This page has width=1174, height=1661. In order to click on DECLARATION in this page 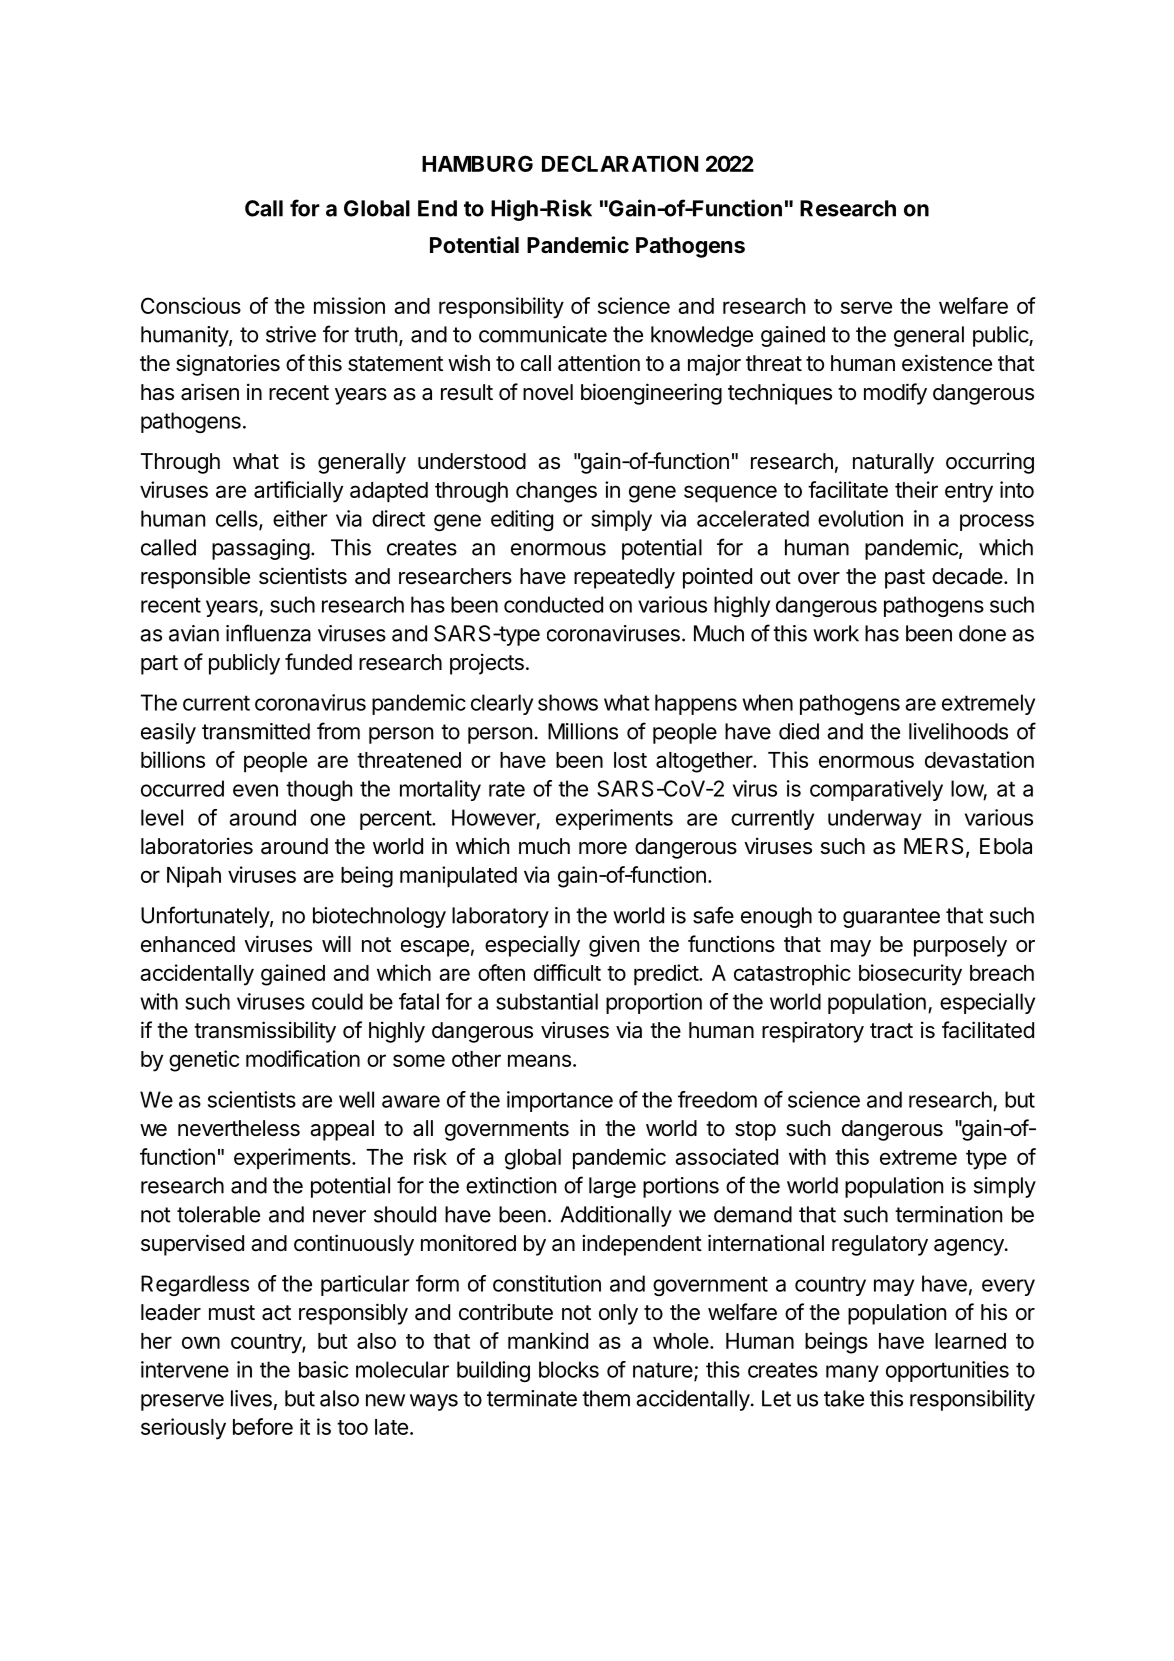, I will do `click(620, 163)`.
